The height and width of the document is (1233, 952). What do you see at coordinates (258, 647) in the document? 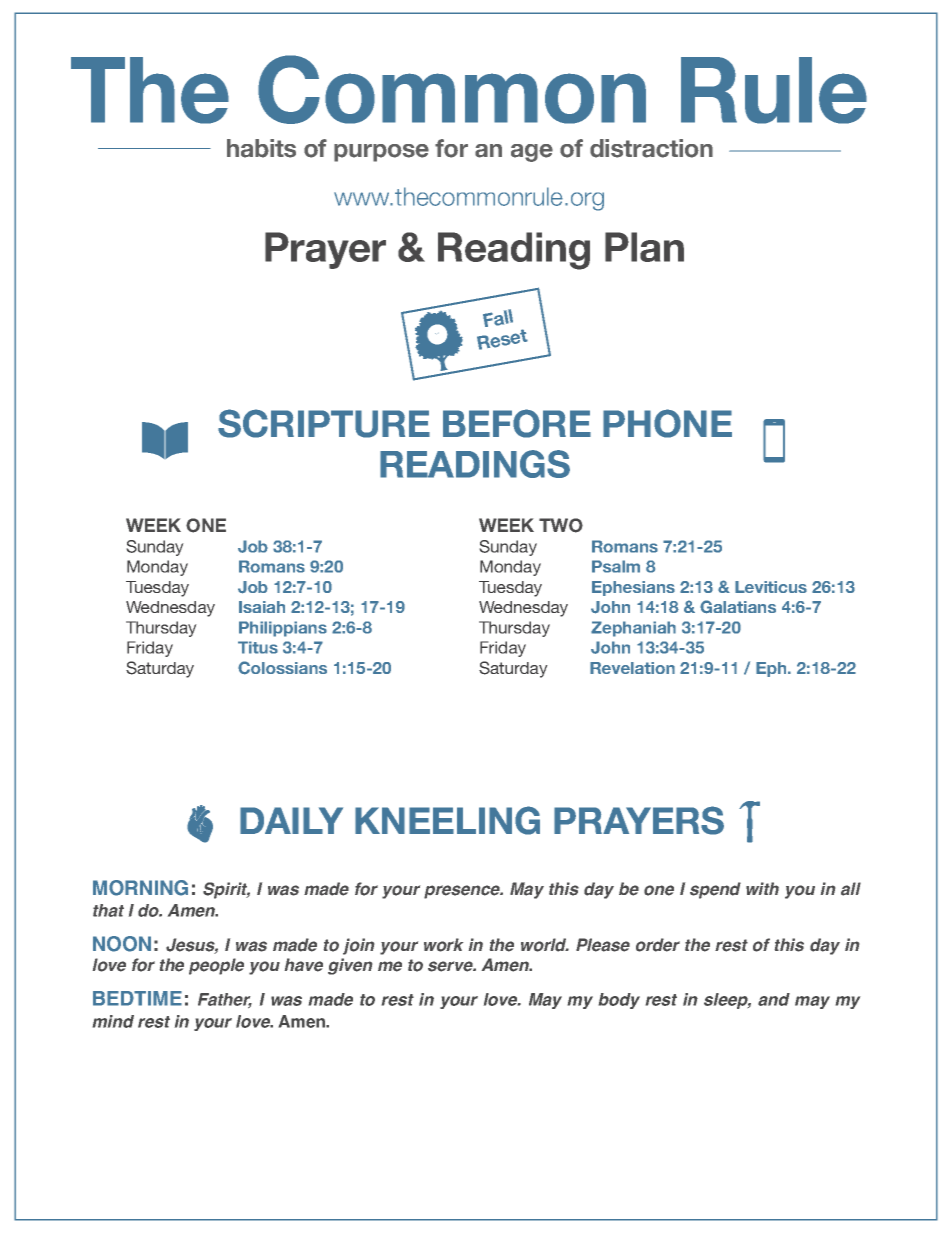
I see `Titus` at bounding box center [258, 647].
